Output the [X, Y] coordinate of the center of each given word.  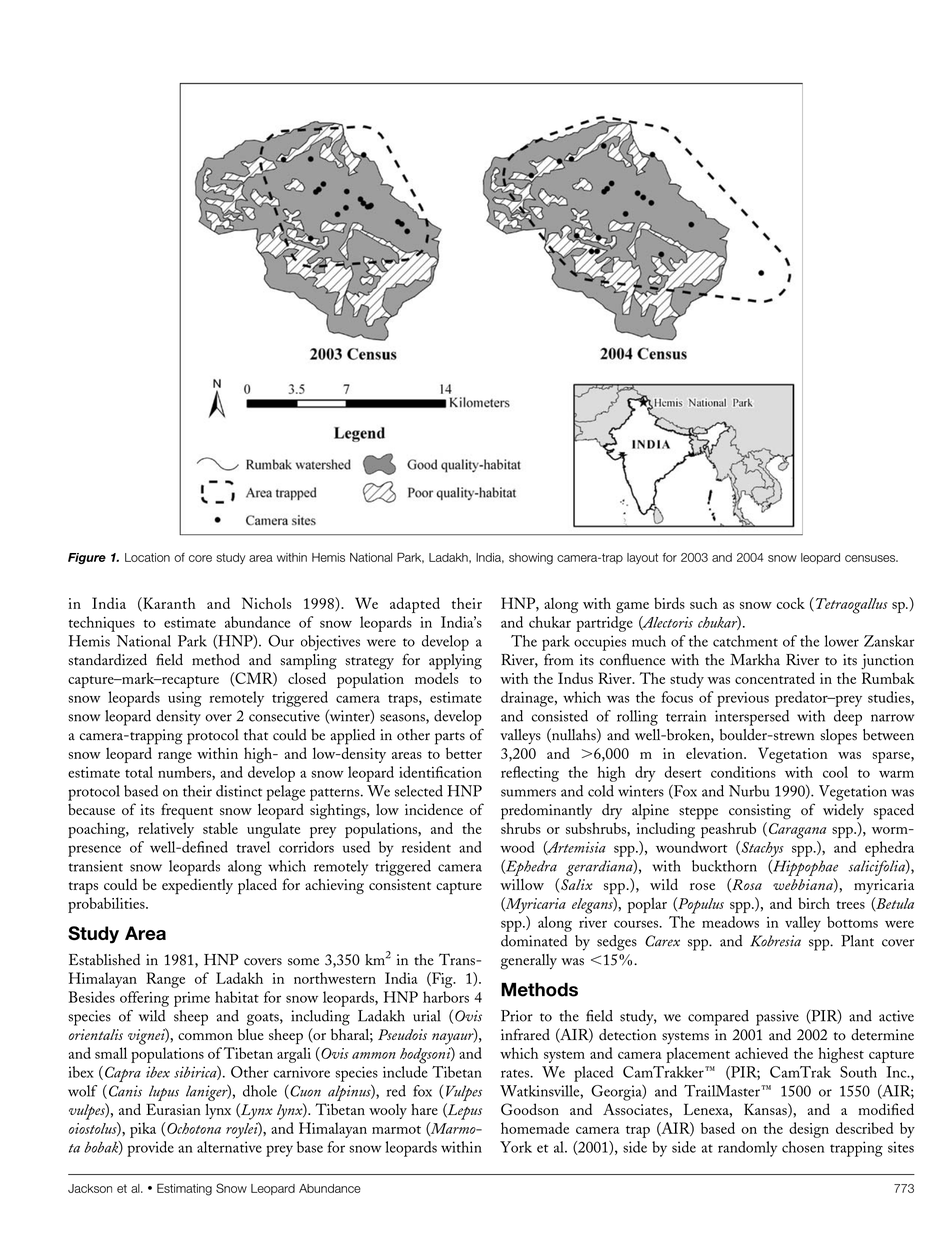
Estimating [184, 1189]
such [704, 603]
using [185, 699]
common [205, 1036]
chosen [803, 1147]
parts [450, 738]
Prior [517, 1016]
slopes [838, 737]
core [200, 558]
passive [777, 1018]
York [516, 1147]
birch [814, 903]
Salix [576, 884]
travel [253, 847]
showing [531, 559]
